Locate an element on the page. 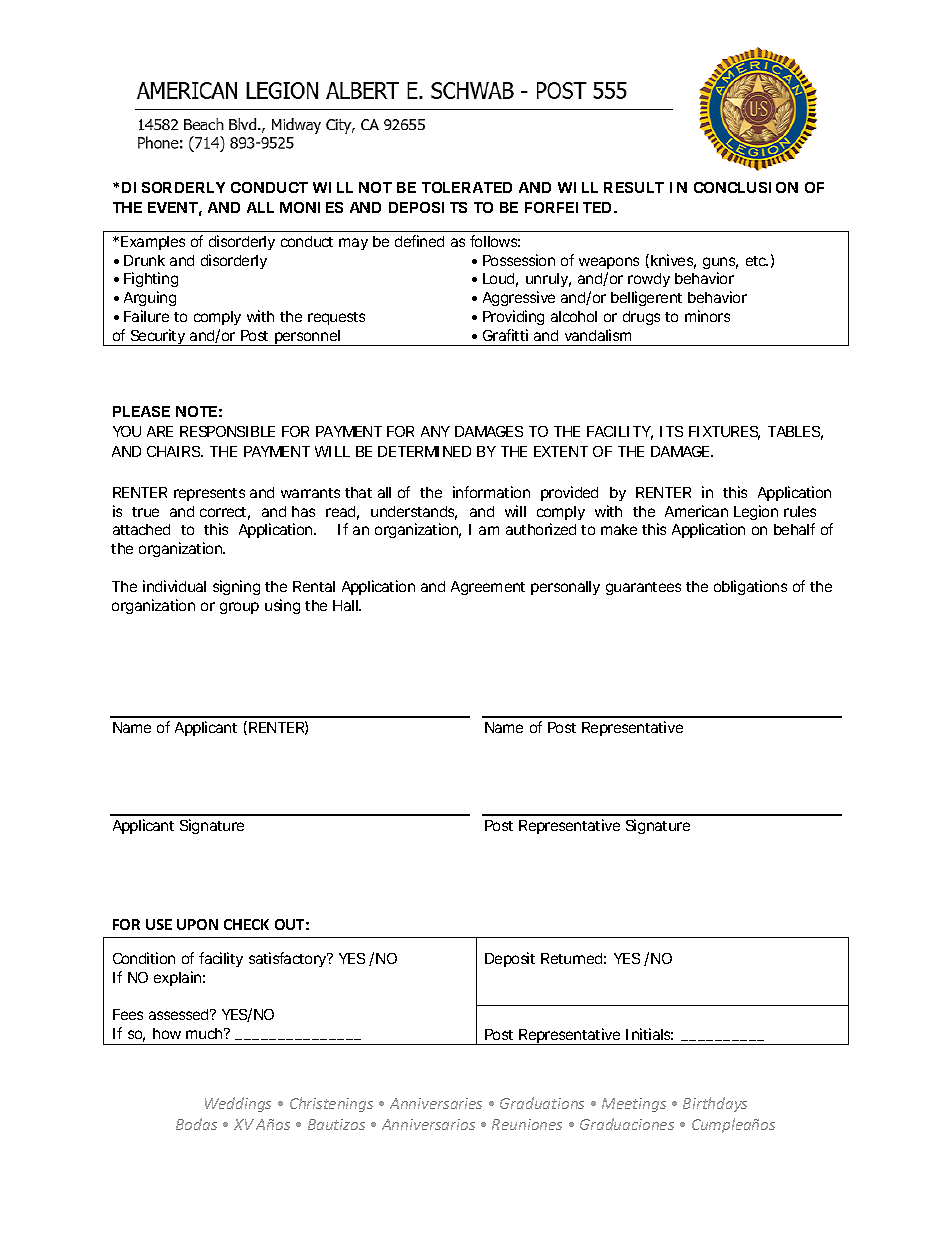  obligations is located at coordinates (750, 587).
